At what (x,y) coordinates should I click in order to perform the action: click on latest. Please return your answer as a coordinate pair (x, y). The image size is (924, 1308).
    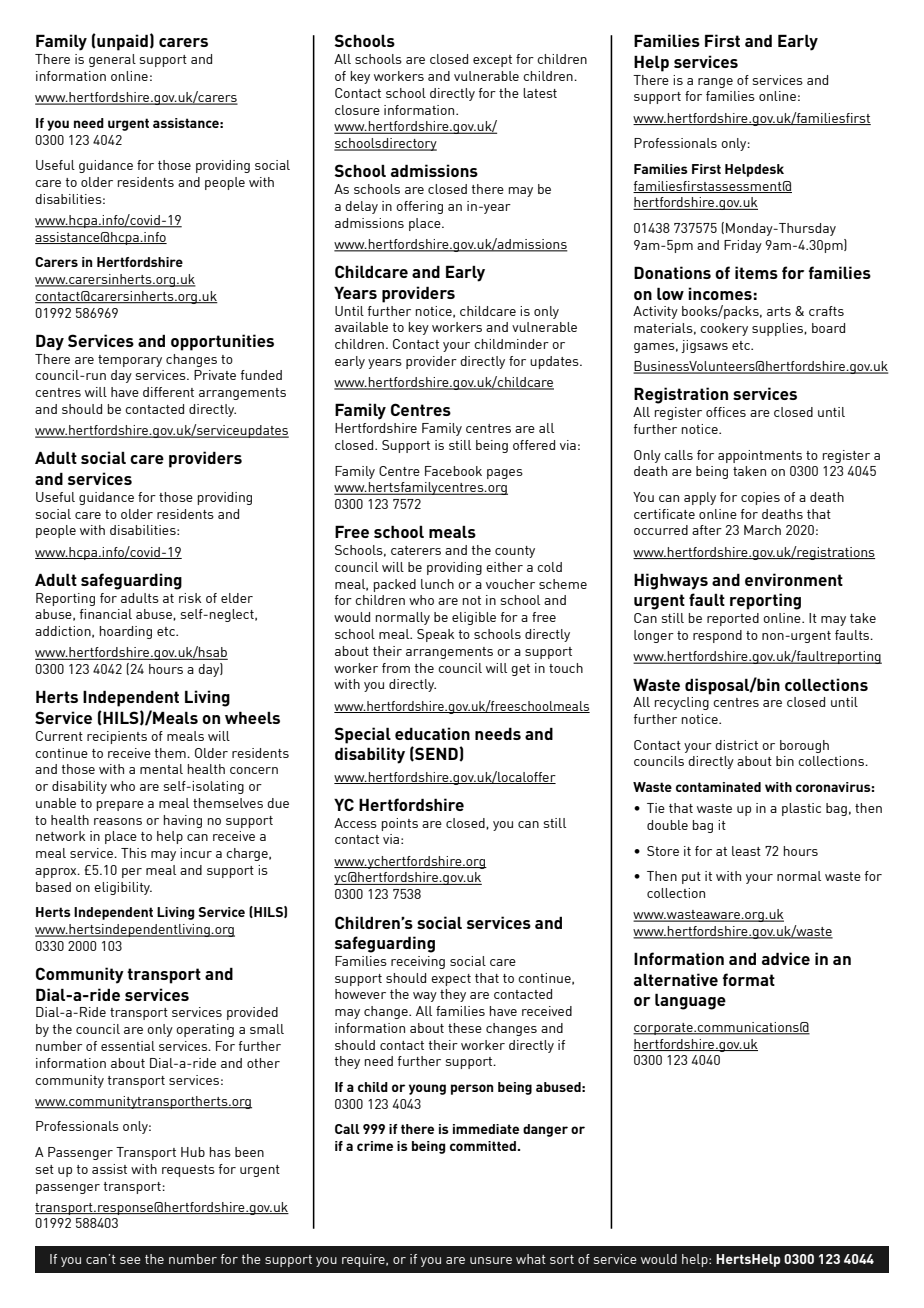
    Looking at the image, I should click on (540, 93).
